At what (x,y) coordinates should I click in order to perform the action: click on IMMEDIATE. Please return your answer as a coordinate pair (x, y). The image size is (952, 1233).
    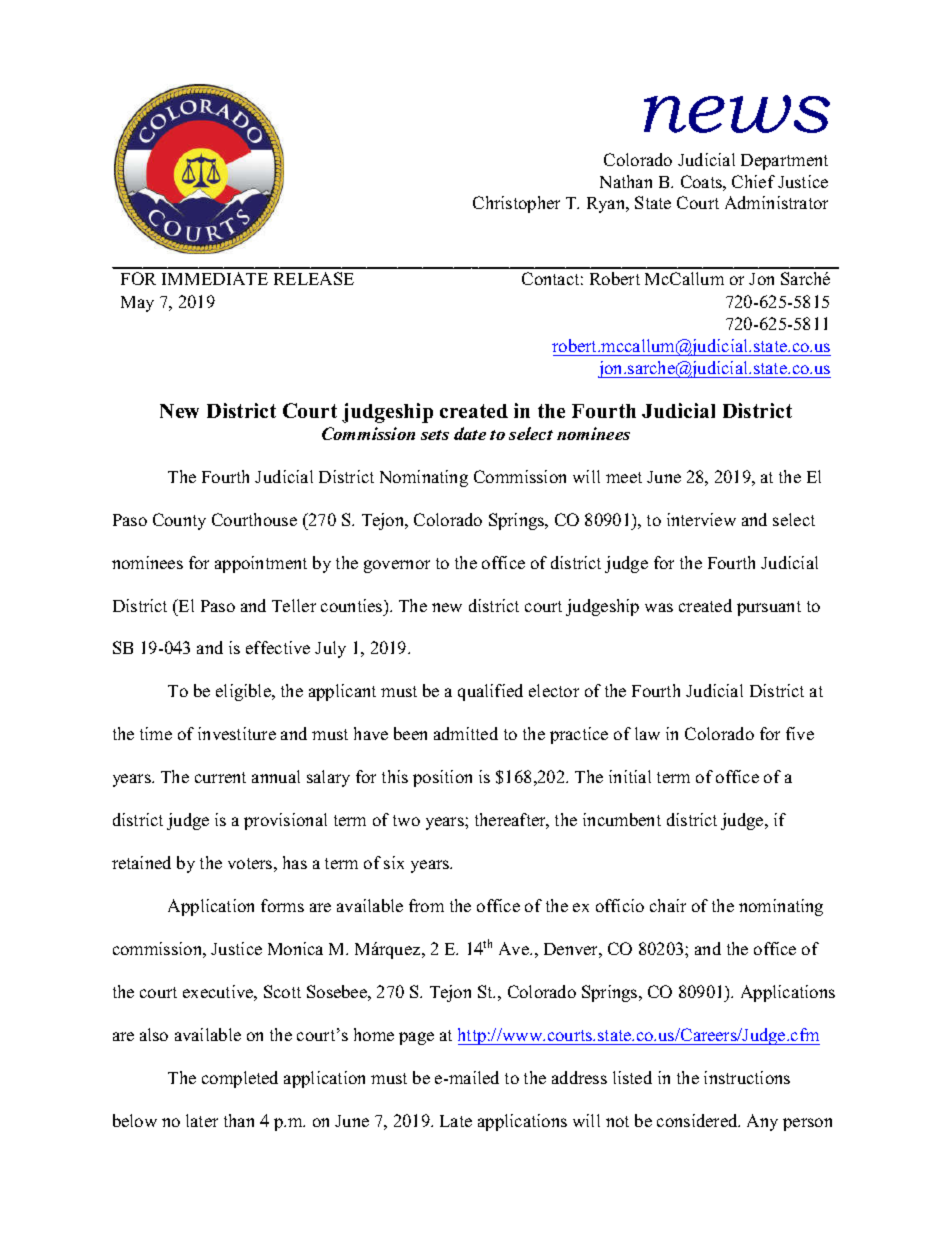
    Looking at the image, I should click on (215, 278).
